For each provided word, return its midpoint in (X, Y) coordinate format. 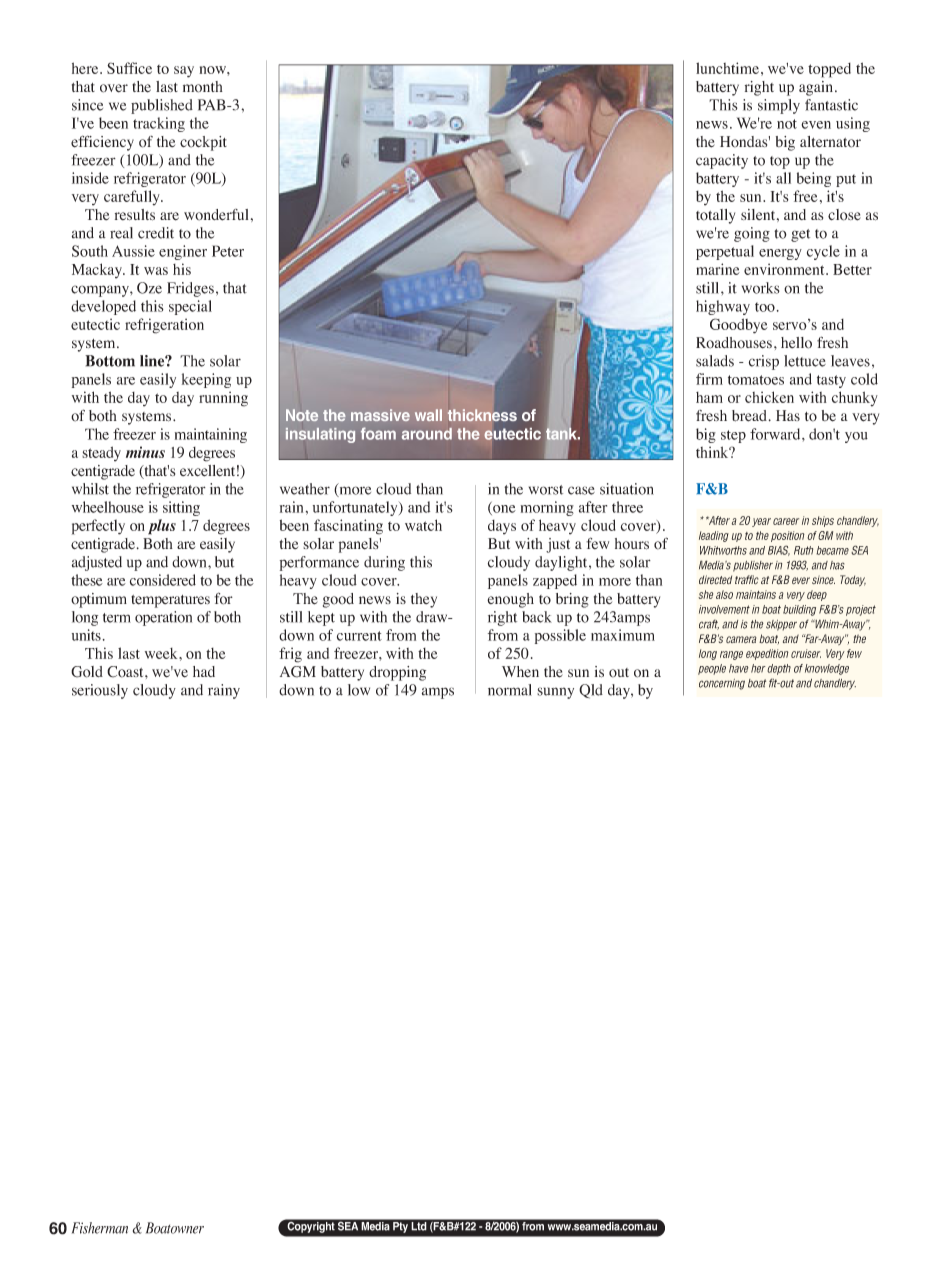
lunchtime (727, 68)
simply (779, 106)
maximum (623, 635)
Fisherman (100, 1228)
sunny (555, 693)
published (162, 106)
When (520, 672)
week (162, 653)
